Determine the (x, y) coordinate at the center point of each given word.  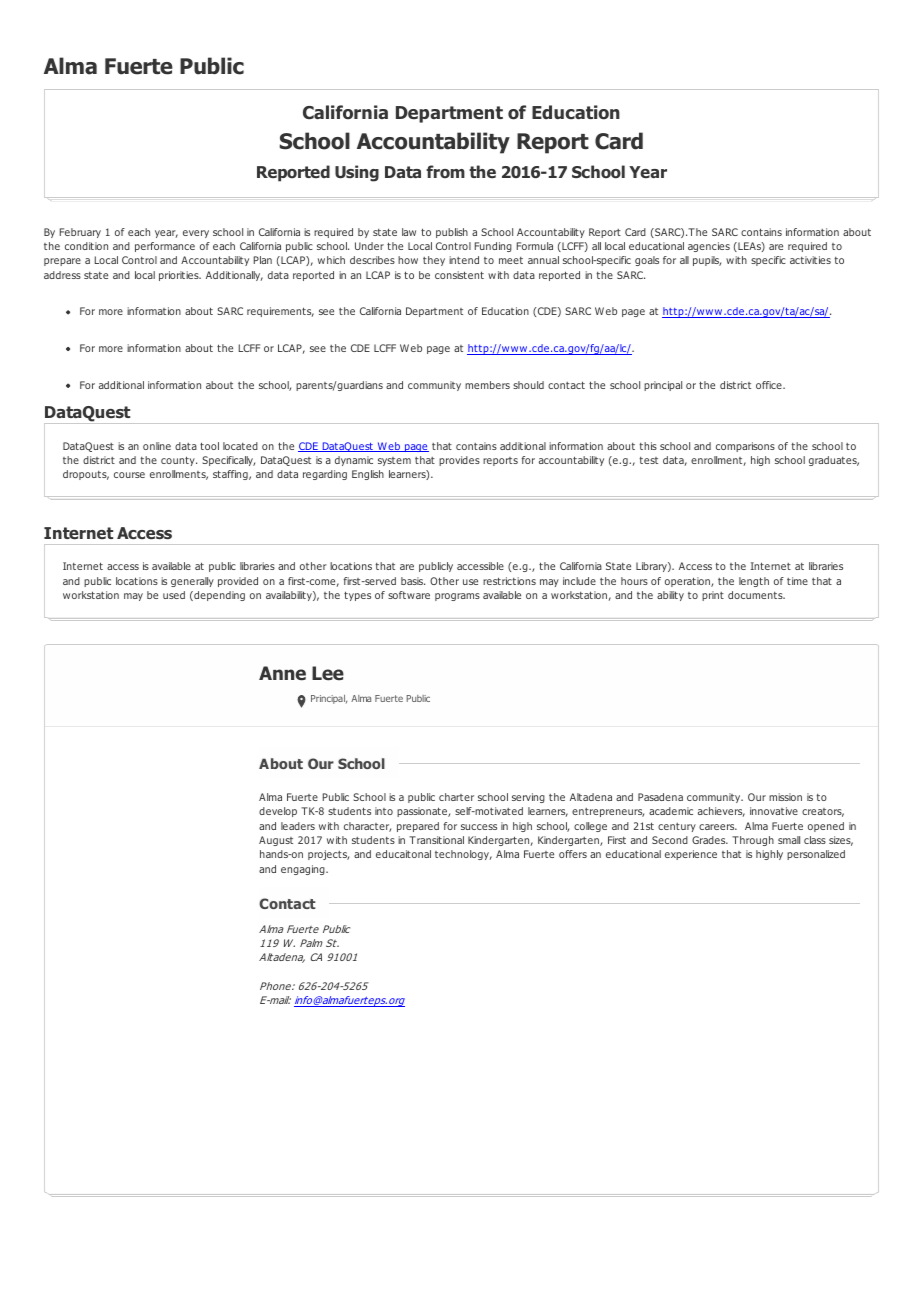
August (276, 841)
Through (753, 841)
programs (457, 597)
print (713, 596)
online (157, 446)
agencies (709, 247)
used (174, 595)
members (487, 385)
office (770, 385)
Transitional (436, 840)
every (196, 234)
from (445, 172)
